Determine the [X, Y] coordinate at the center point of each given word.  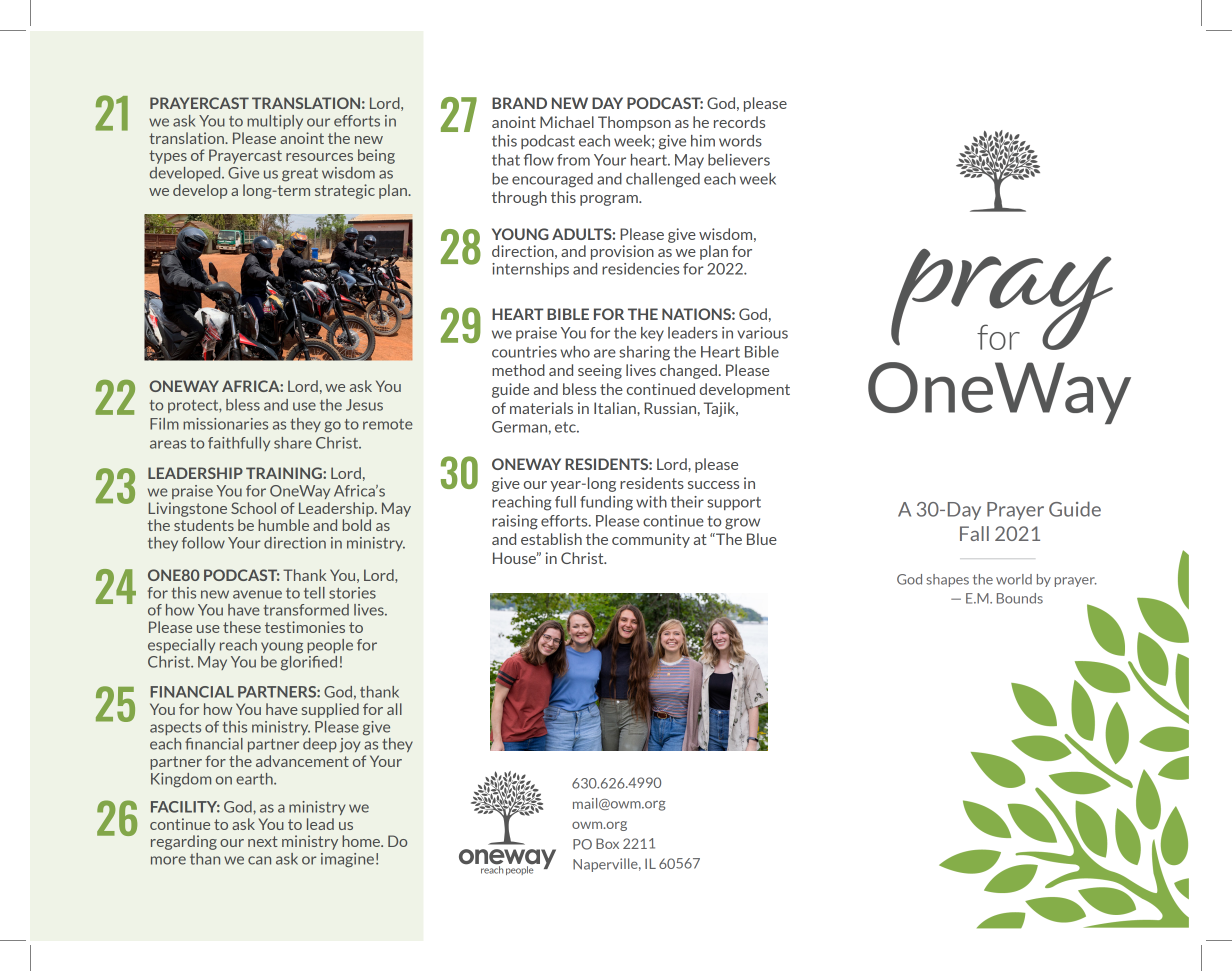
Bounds [1020, 598]
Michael [567, 122]
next [263, 841]
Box [607, 843]
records [739, 122]
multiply [275, 122]
